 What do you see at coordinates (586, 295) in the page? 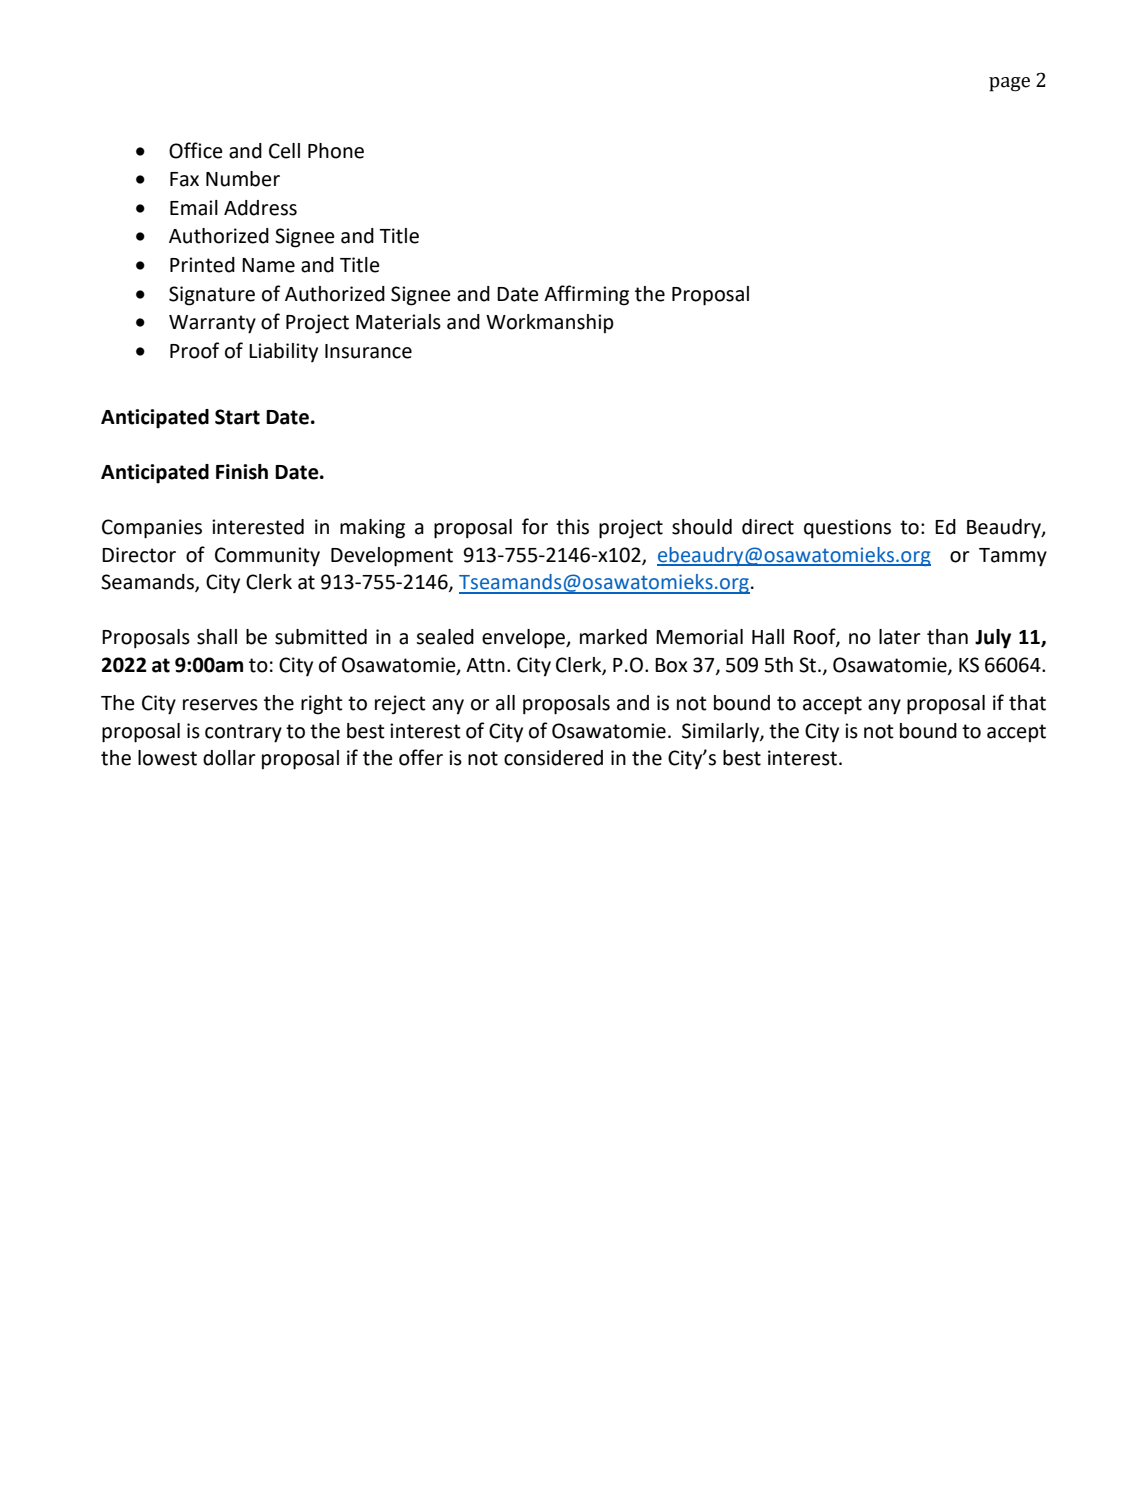
I see `Affirming` at bounding box center [586, 295].
